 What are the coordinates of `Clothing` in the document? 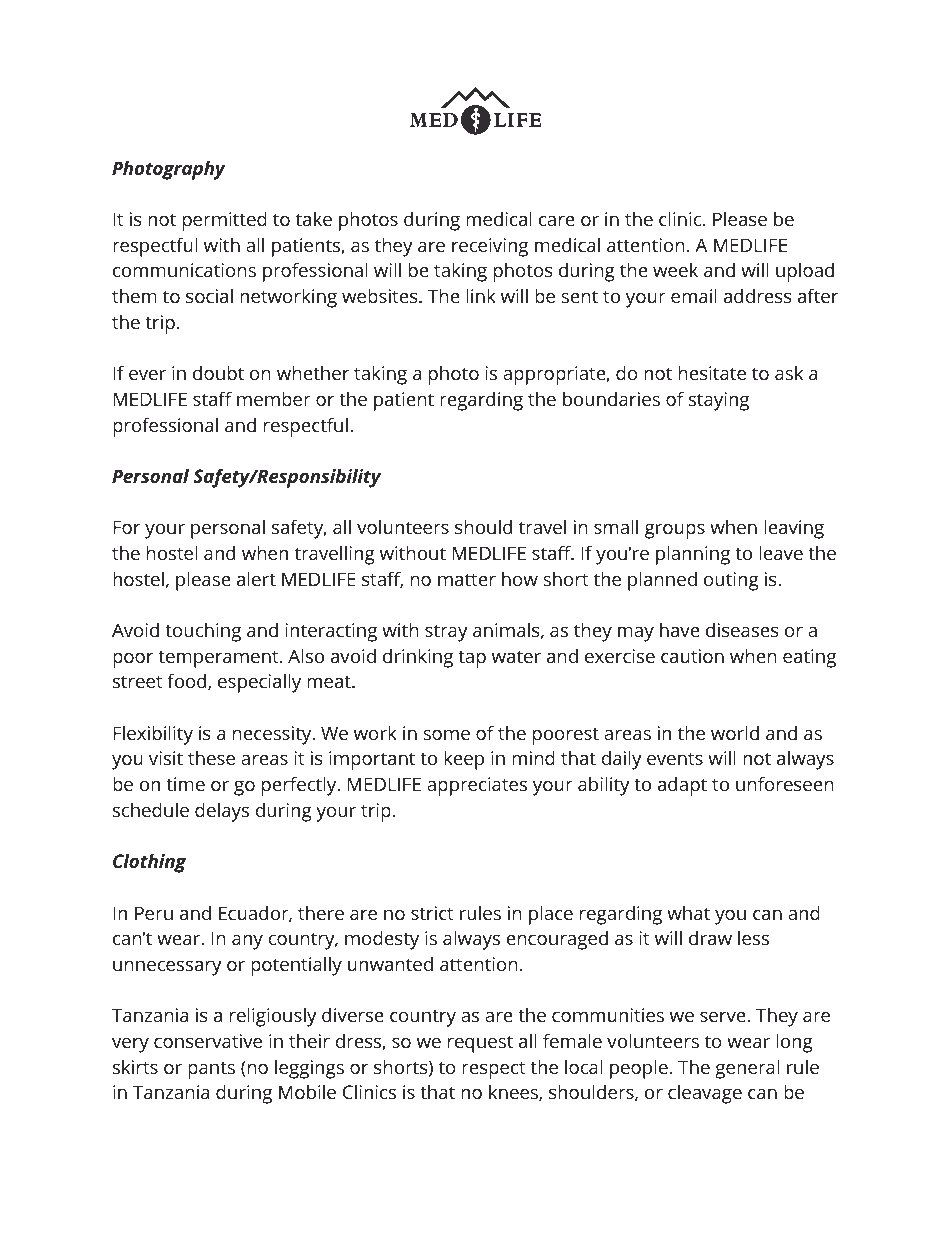 It's located at (149, 863).
